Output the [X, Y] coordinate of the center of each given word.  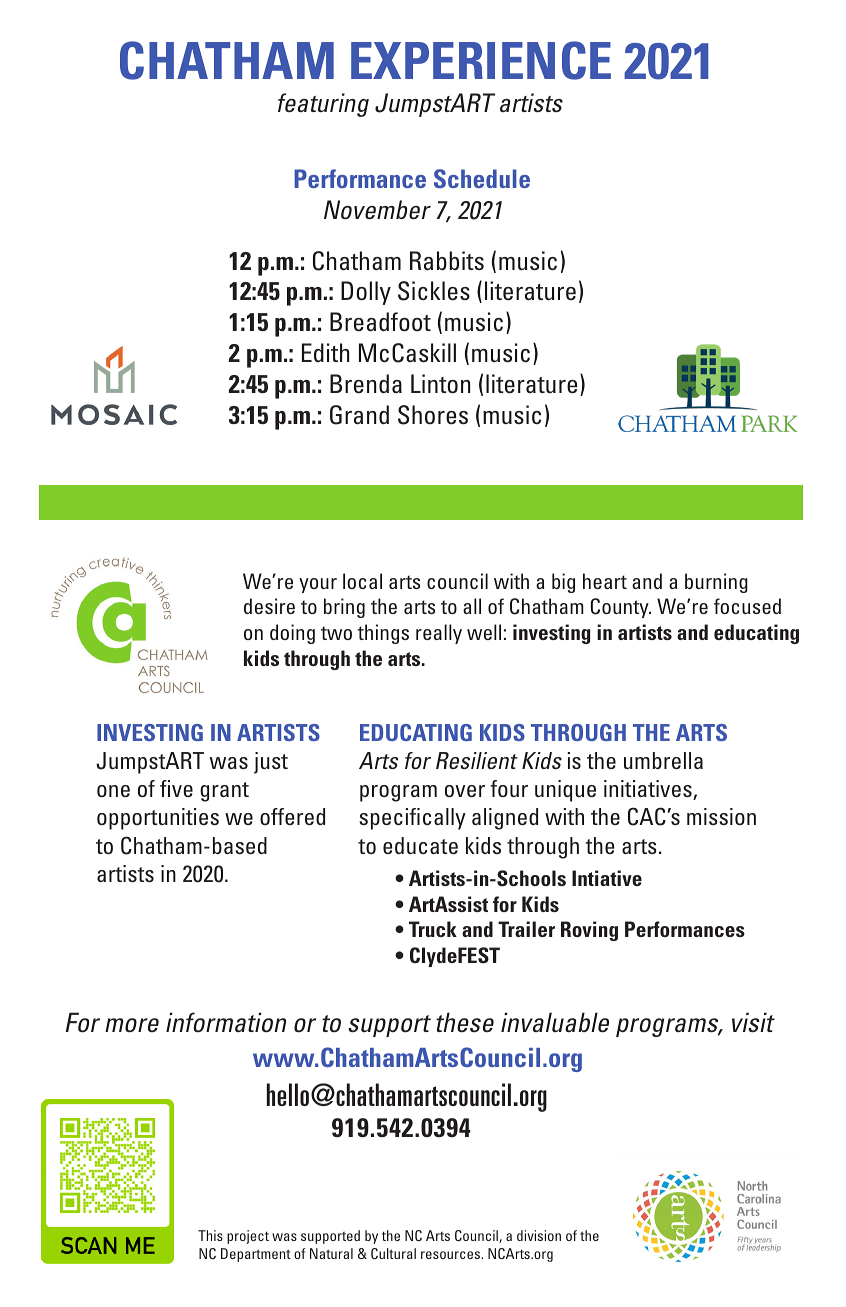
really [439, 634]
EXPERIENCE [481, 60]
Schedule [482, 178]
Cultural [393, 1253]
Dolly [366, 293]
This [210, 1235]
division [539, 1235]
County [621, 608]
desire [269, 606]
